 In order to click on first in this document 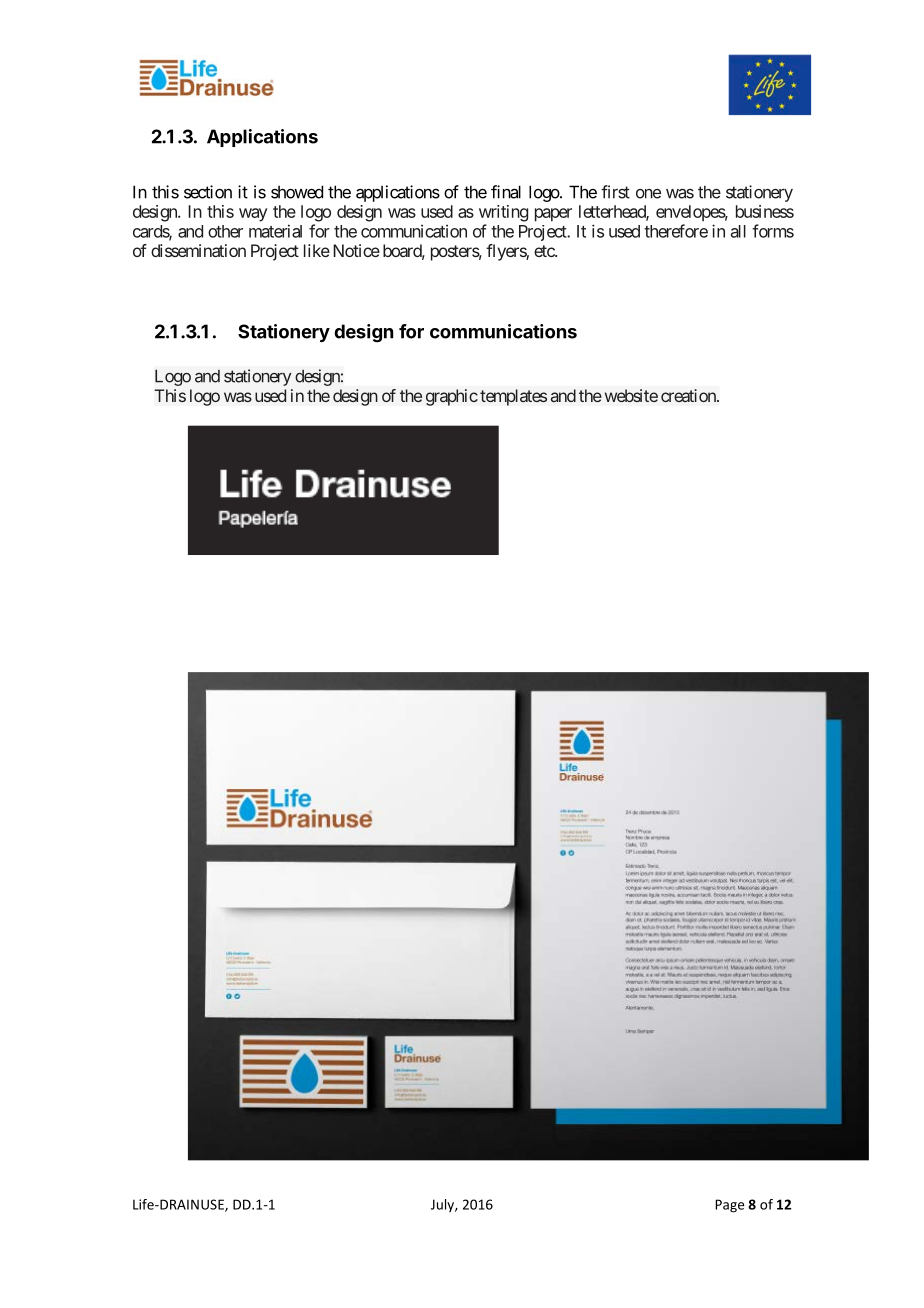, I will do `click(615, 192)`.
